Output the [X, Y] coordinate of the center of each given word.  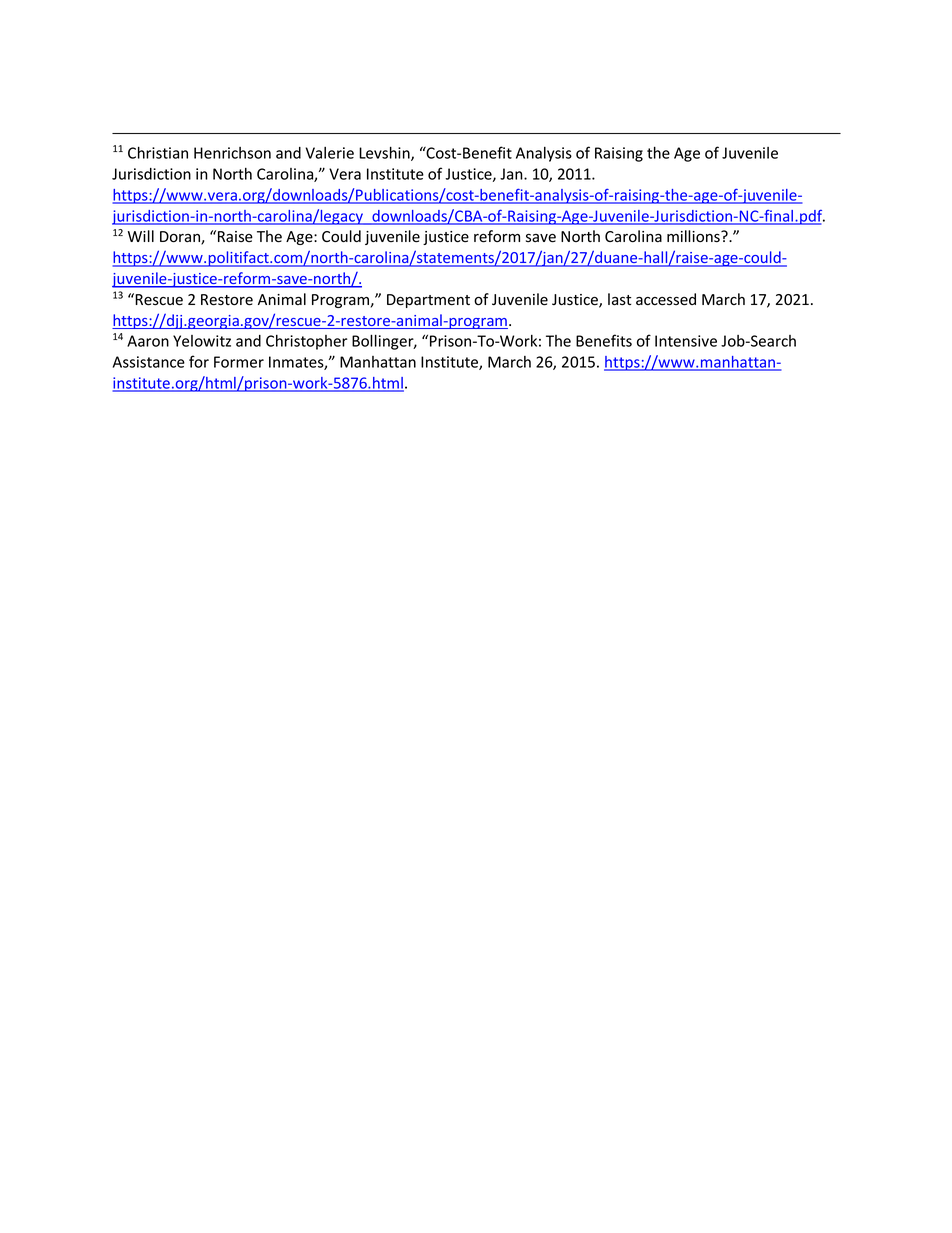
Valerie [330, 153]
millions [694, 236]
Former [239, 362]
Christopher [307, 342]
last [619, 299]
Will [141, 236]
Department [428, 301]
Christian [158, 152]
